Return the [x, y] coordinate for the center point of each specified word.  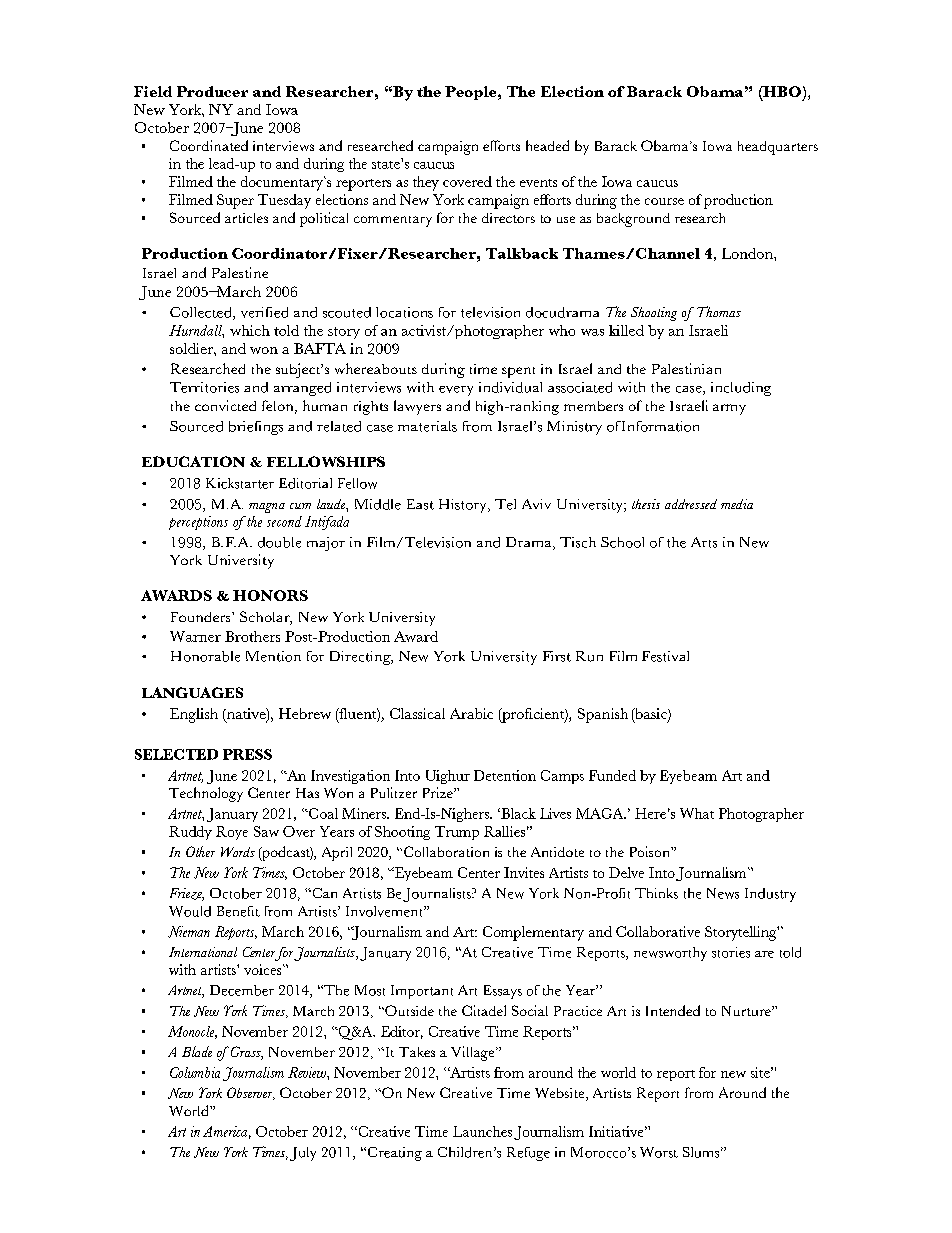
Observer [251, 1093]
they [426, 183]
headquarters [778, 148]
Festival [665, 656]
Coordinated [209, 145]
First [557, 656]
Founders [202, 617]
